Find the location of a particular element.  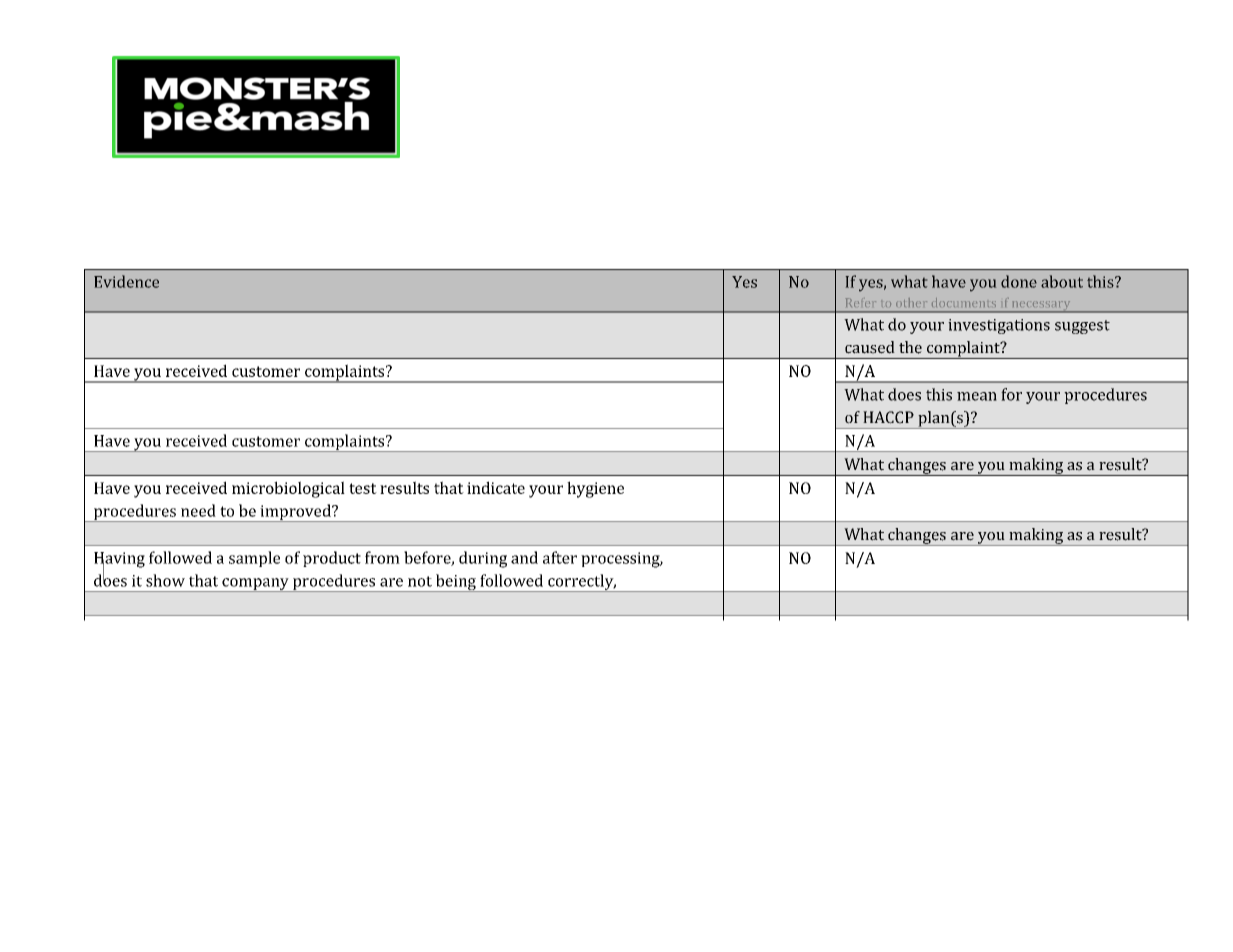

indicate is located at coordinates (496, 487).
